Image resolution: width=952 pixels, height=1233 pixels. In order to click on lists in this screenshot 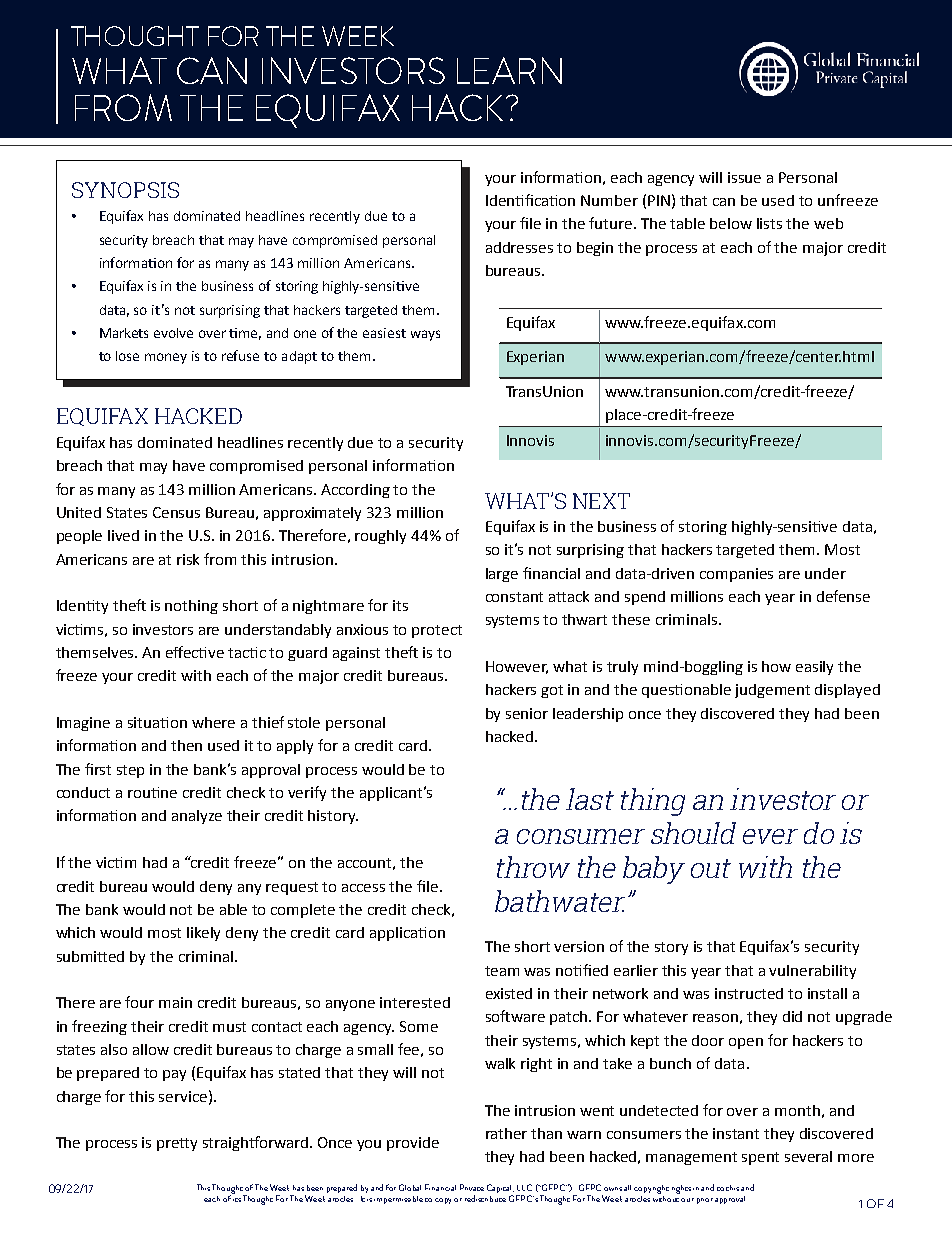, I will do `click(769, 223)`.
